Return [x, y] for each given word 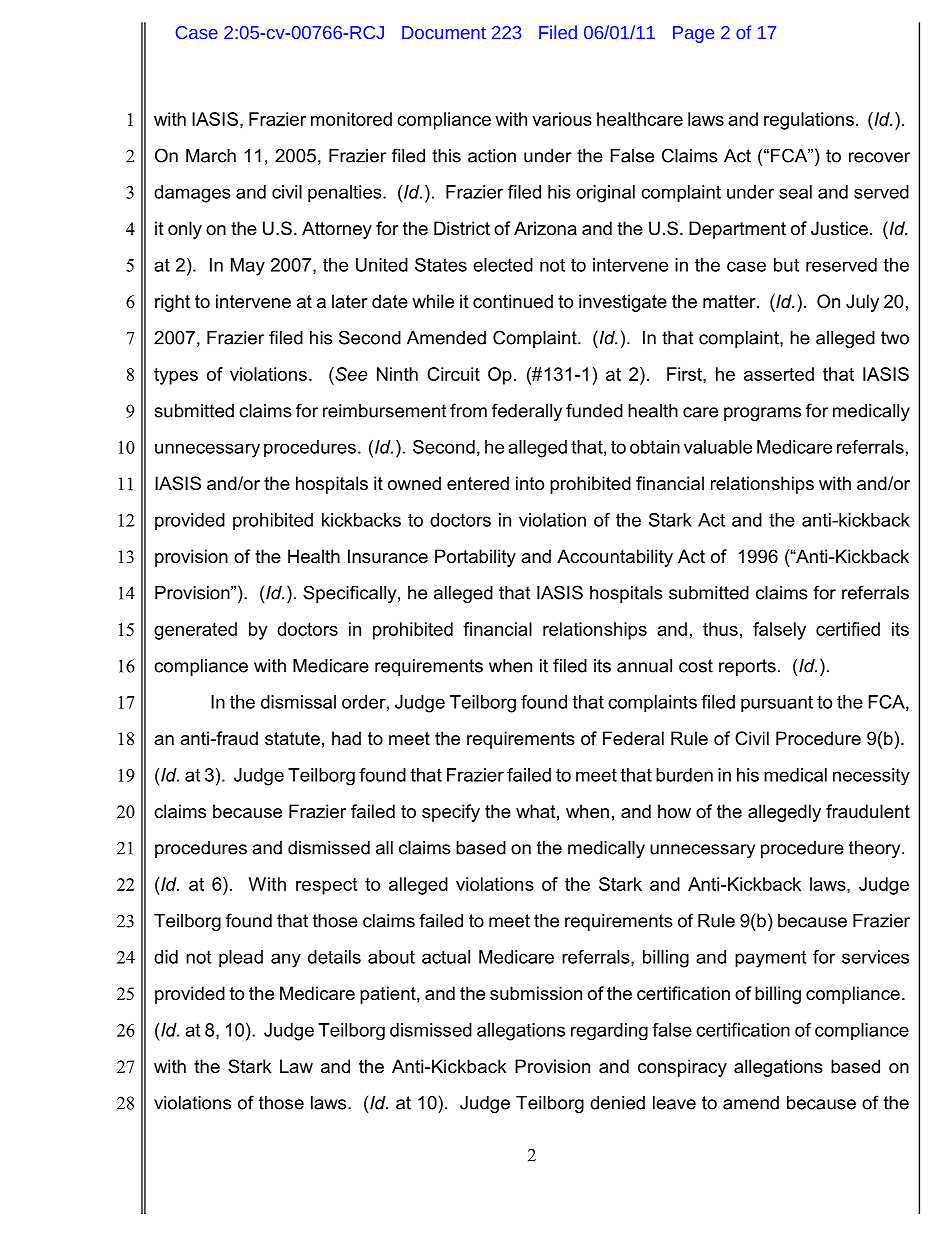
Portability [475, 558]
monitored [351, 119]
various [562, 119]
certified [848, 629]
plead [241, 959]
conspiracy [682, 1068]
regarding [609, 1031]
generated [195, 631]
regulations [809, 121]
